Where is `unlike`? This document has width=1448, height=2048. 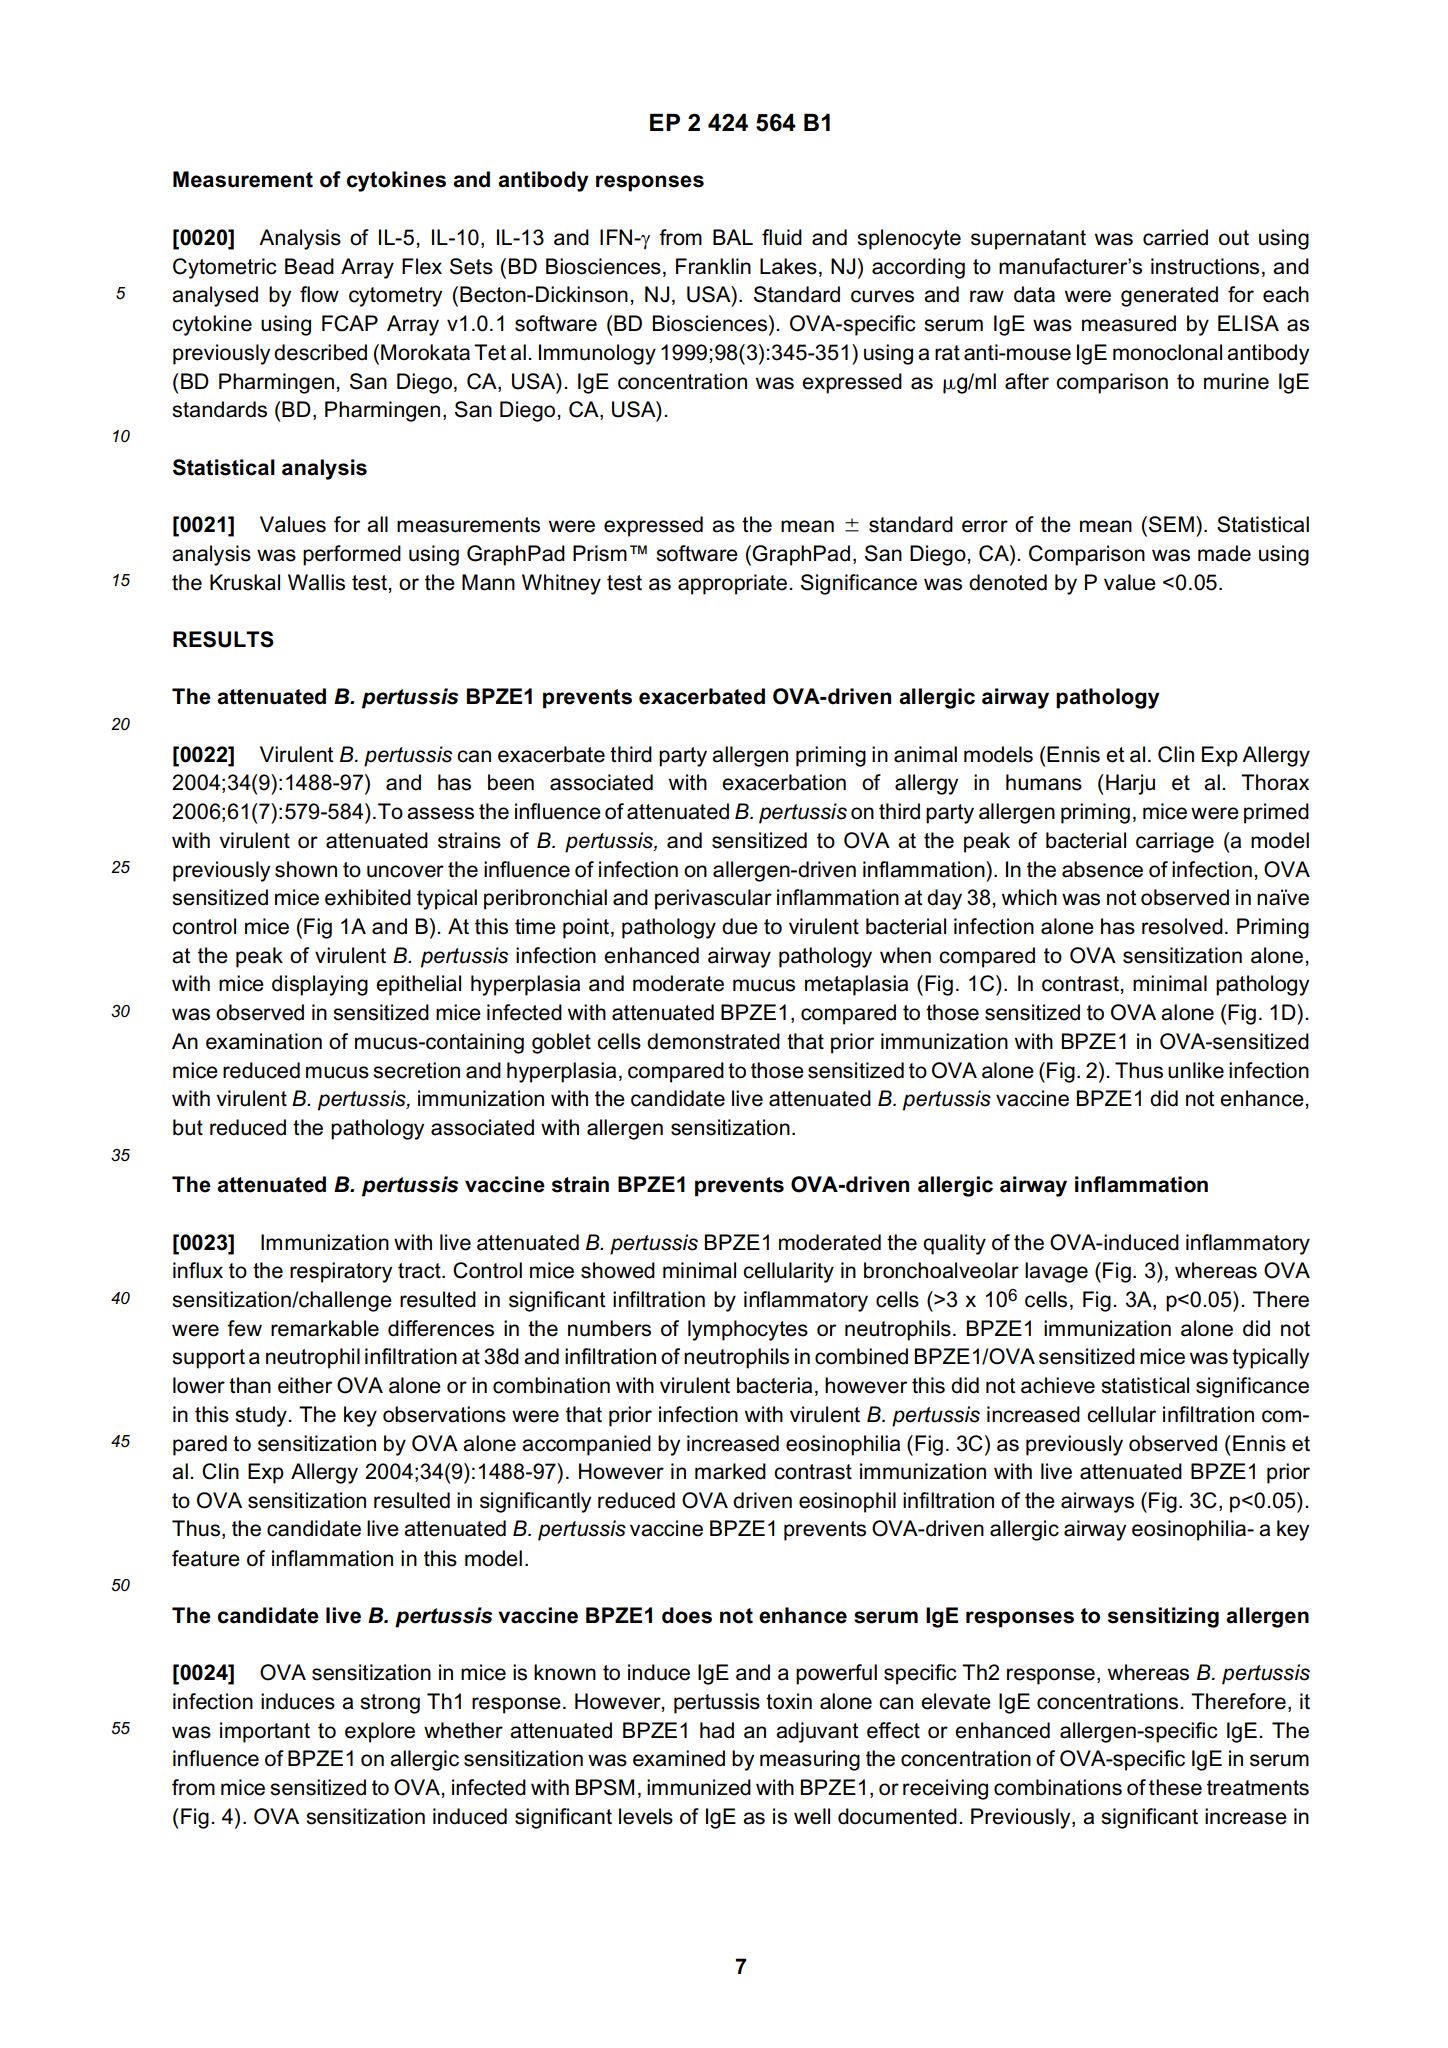 unlike is located at coordinates (1196, 1070).
